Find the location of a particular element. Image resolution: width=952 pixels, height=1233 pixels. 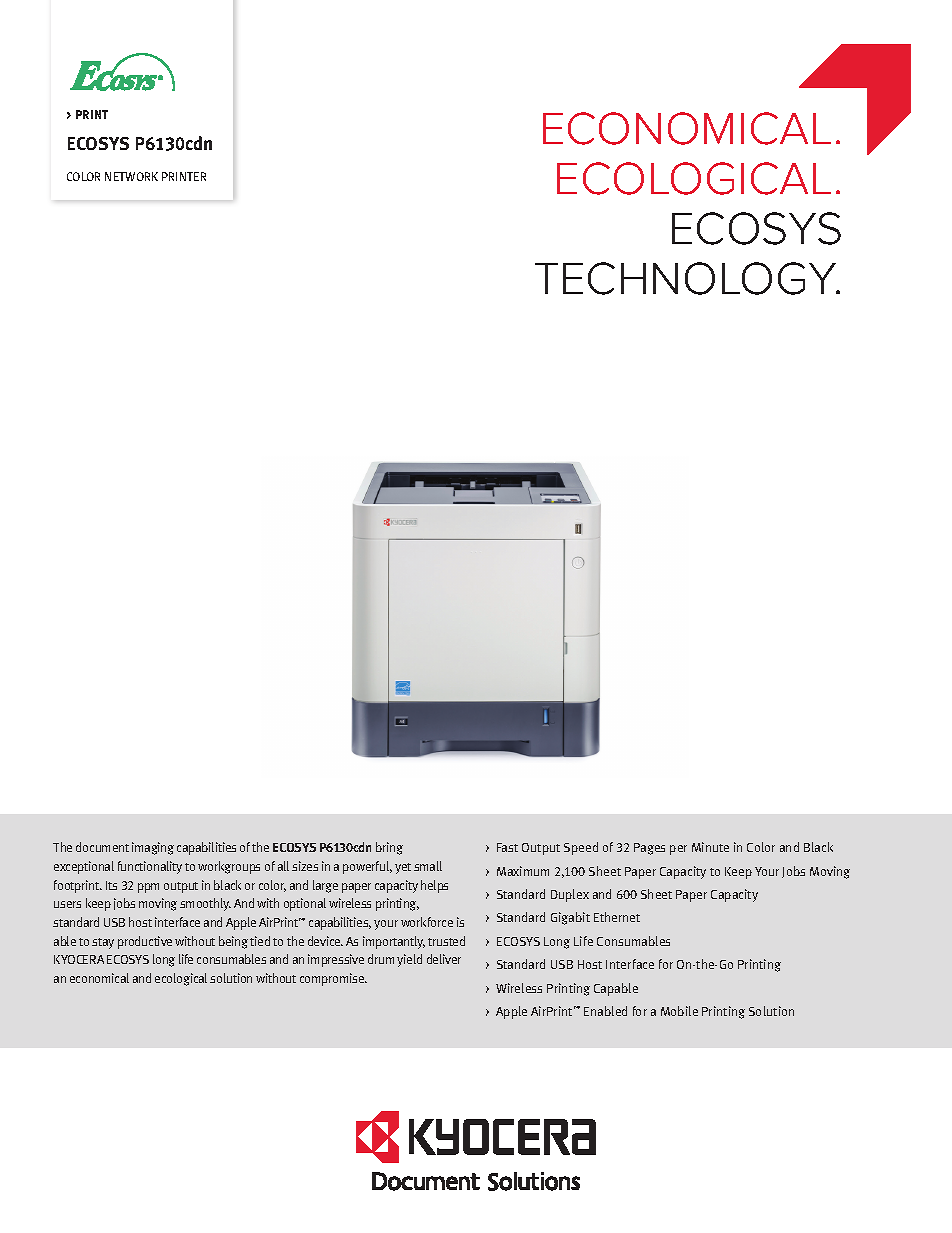

TECHNOLOGY is located at coordinates (687, 278).
